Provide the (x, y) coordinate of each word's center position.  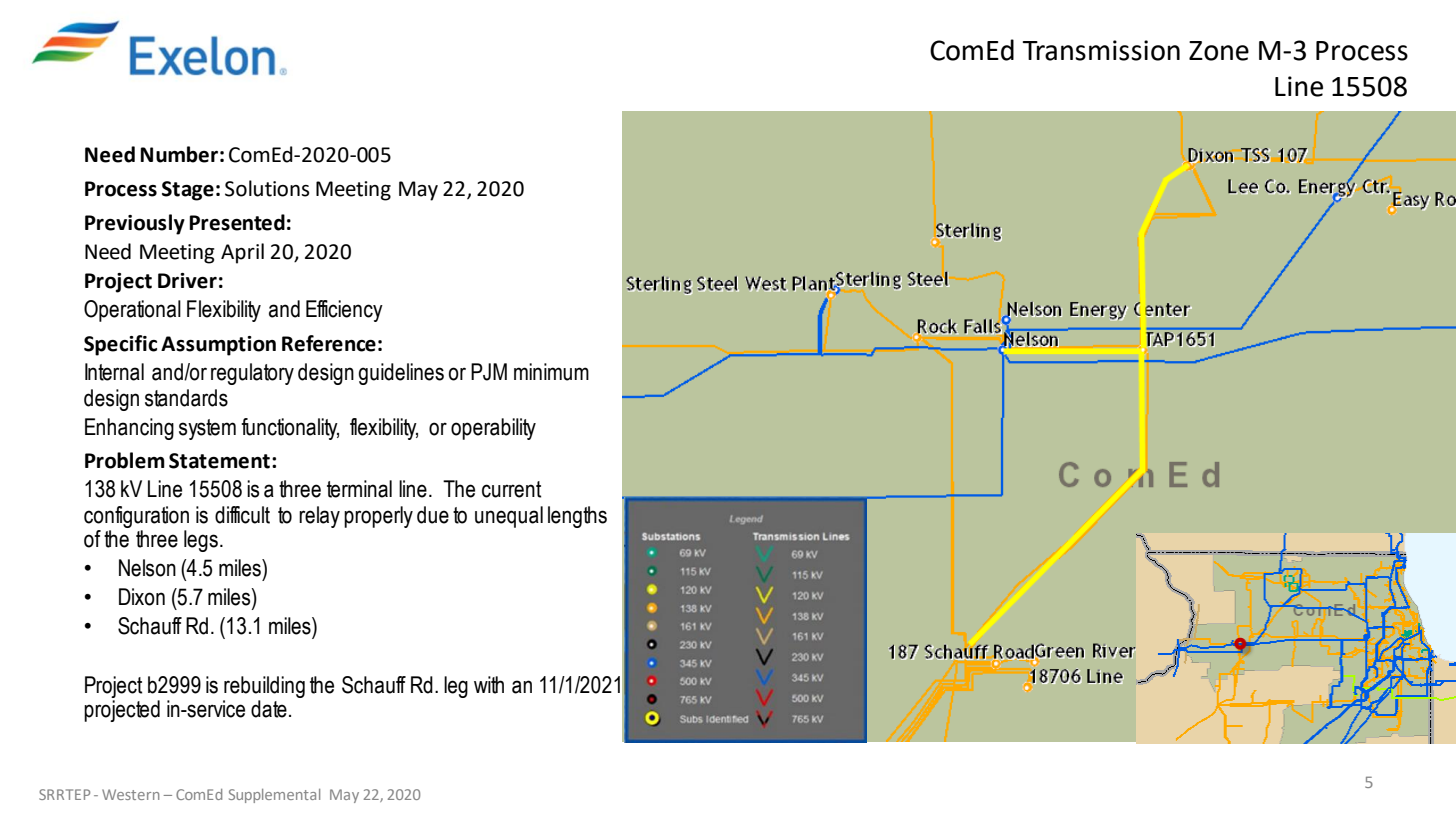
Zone (1219, 51)
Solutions (267, 188)
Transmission (1101, 50)
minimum (551, 372)
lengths (577, 517)
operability (493, 429)
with (489, 685)
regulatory (252, 374)
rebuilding (264, 687)
